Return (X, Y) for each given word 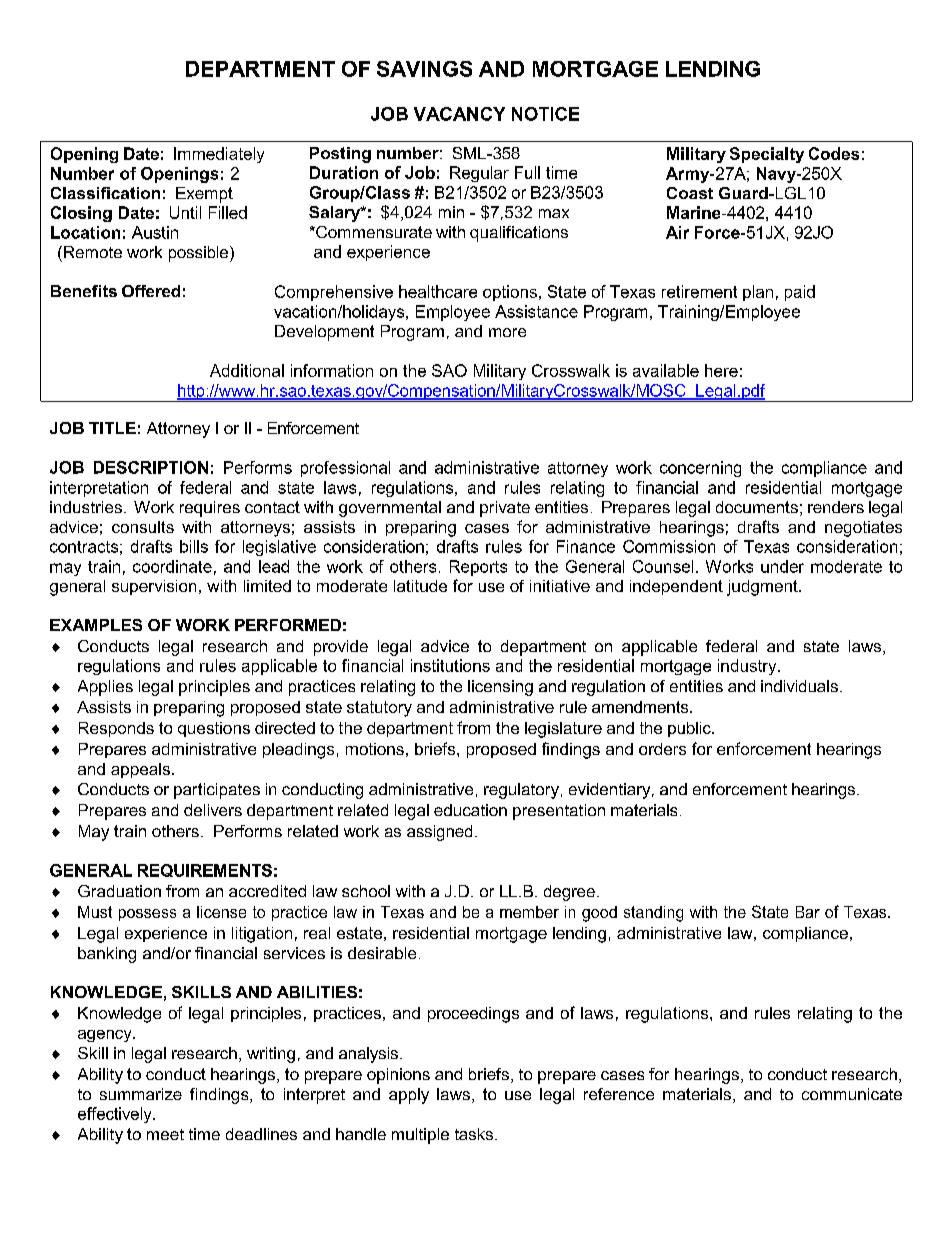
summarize (141, 1094)
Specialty (767, 155)
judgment (763, 588)
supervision (154, 587)
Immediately (219, 155)
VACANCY (459, 114)
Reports (478, 568)
